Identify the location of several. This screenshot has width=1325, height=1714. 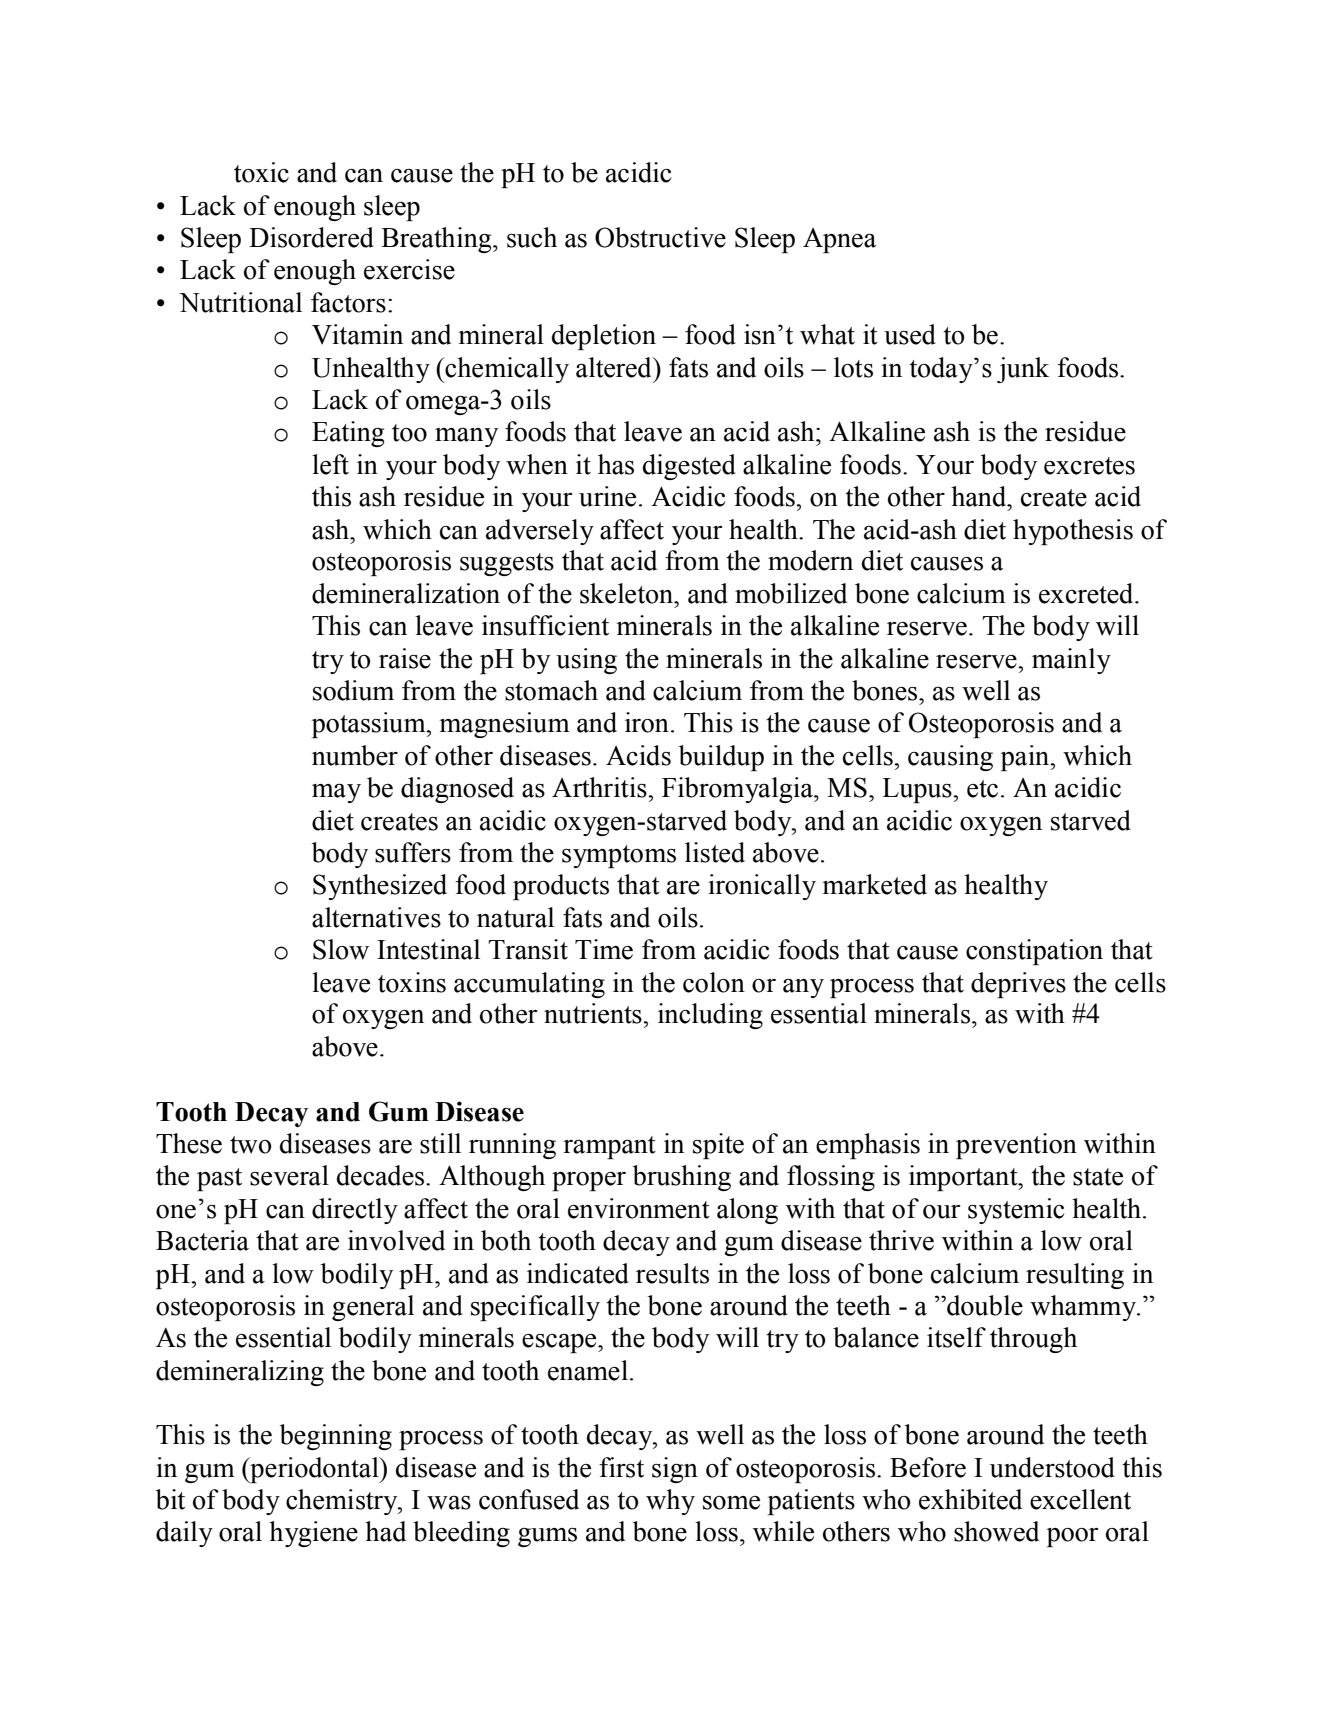
(289, 1175).
